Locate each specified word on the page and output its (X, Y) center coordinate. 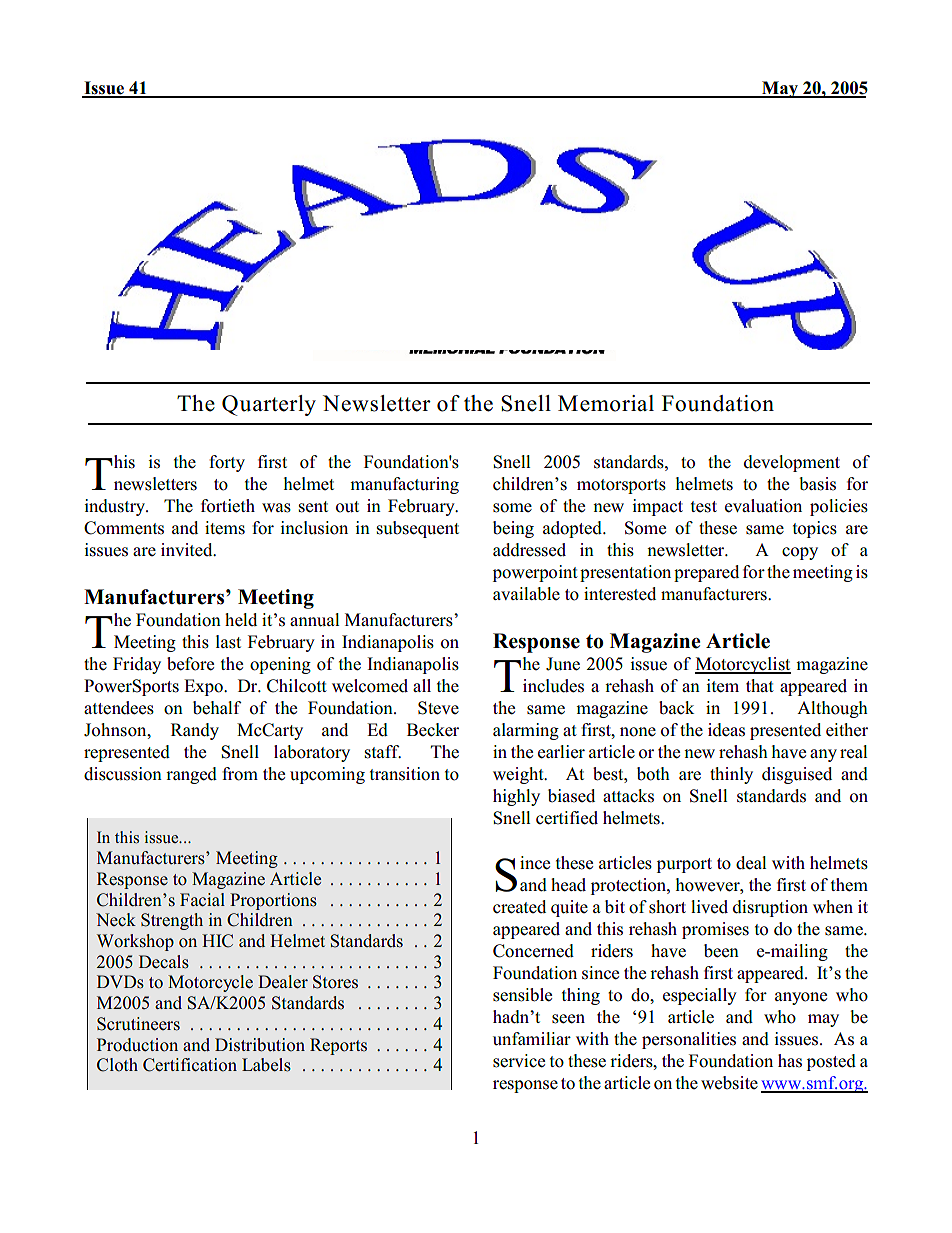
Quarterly (269, 405)
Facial (202, 900)
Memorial (606, 403)
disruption (770, 908)
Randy (195, 731)
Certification (190, 1065)
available (526, 594)
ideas (726, 730)
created (519, 907)
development (792, 463)
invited (188, 549)
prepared (706, 573)
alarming (526, 731)
